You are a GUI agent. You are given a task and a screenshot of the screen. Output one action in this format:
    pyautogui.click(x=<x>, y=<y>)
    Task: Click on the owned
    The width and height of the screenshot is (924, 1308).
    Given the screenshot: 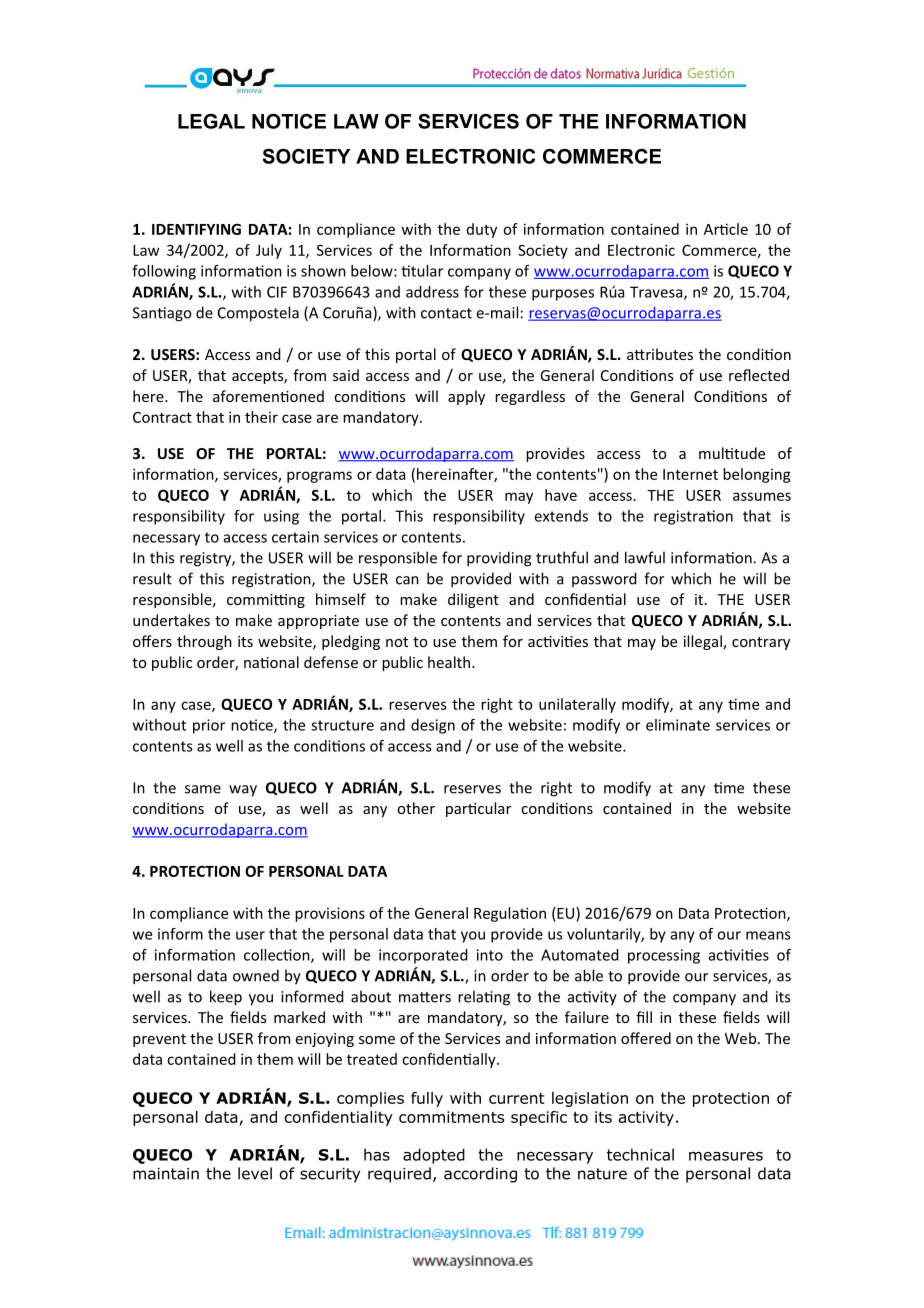 What is the action you would take?
    pyautogui.click(x=256, y=975)
